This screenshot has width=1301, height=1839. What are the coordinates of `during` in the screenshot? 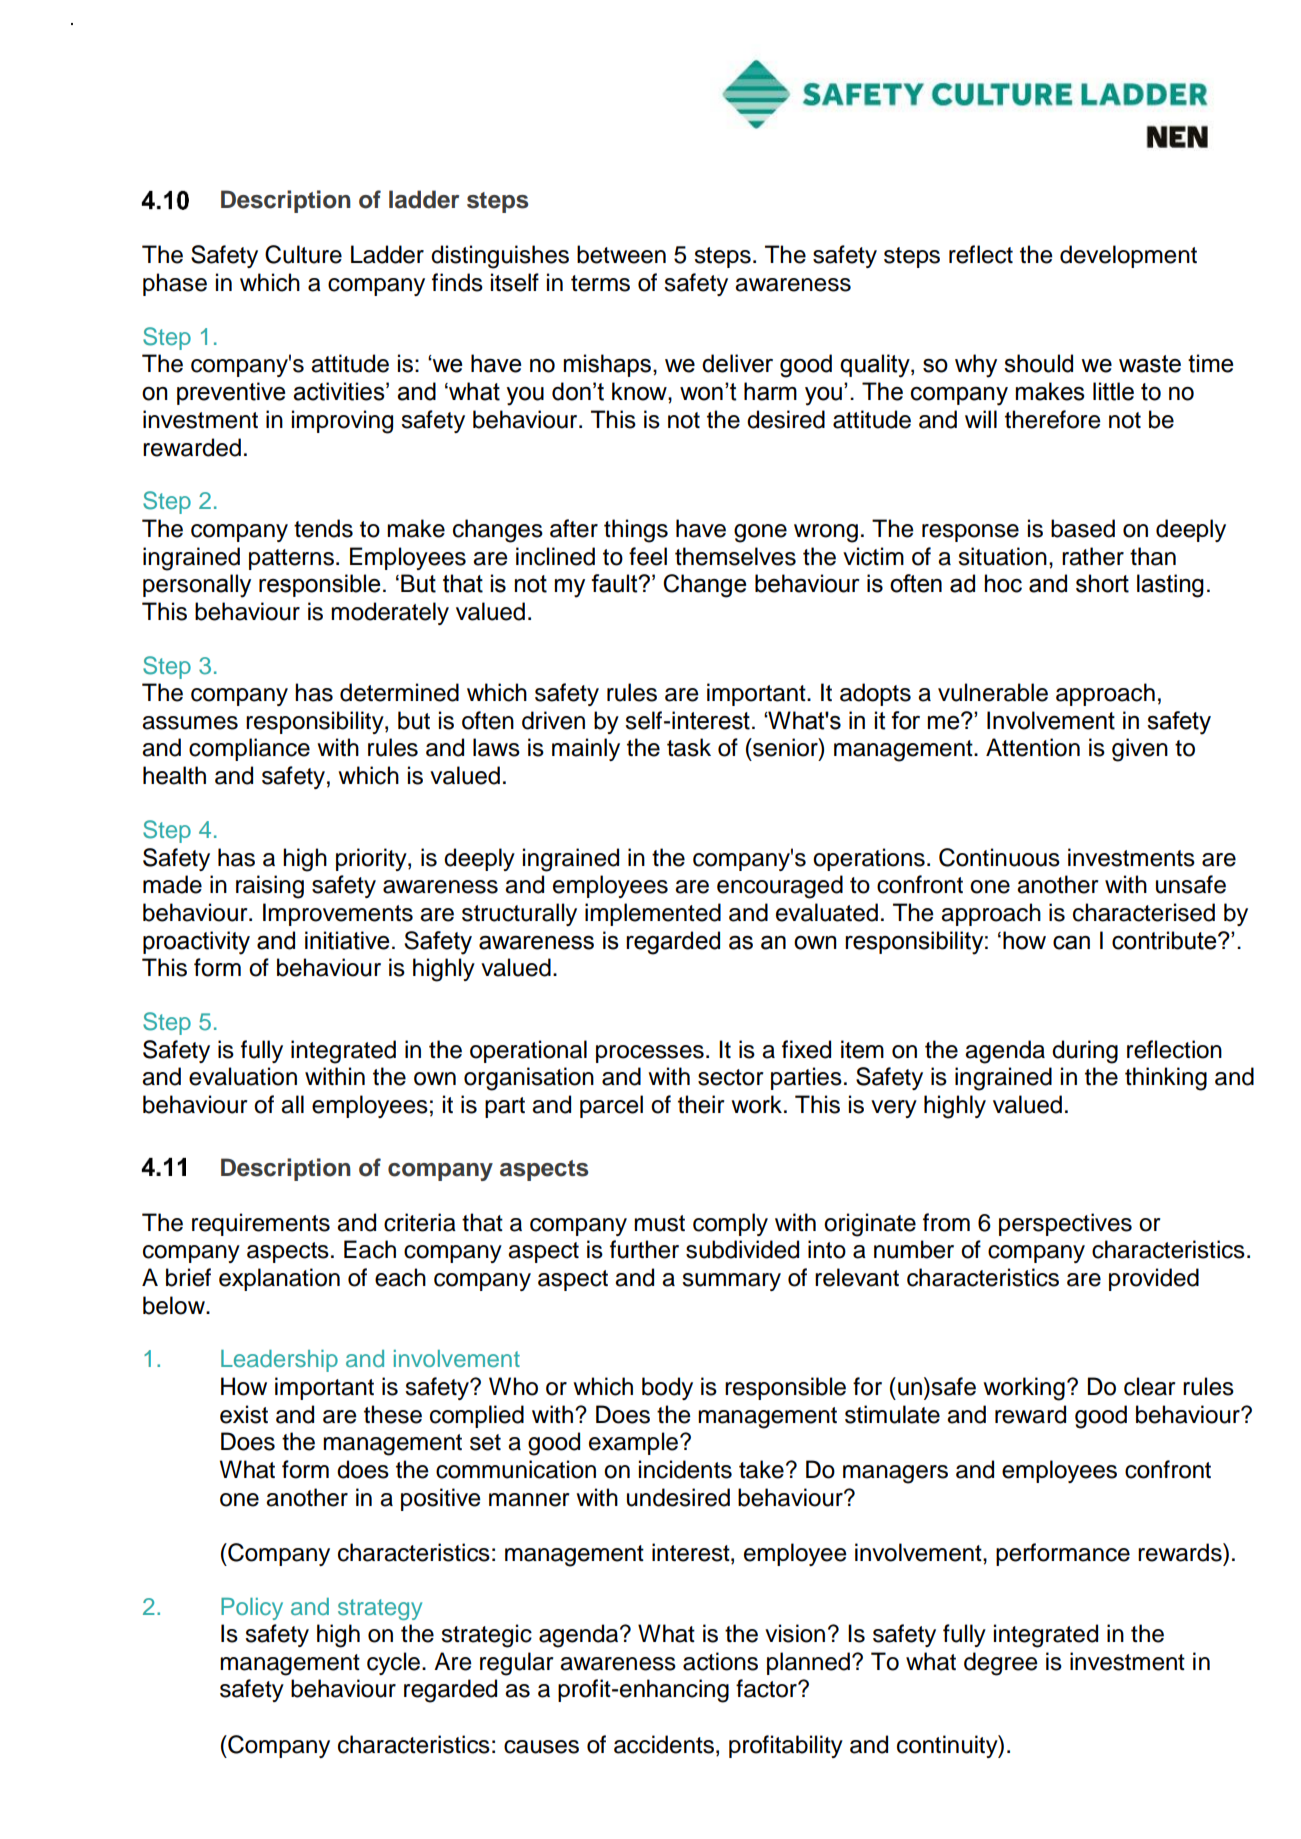 It's located at (1085, 1052).
